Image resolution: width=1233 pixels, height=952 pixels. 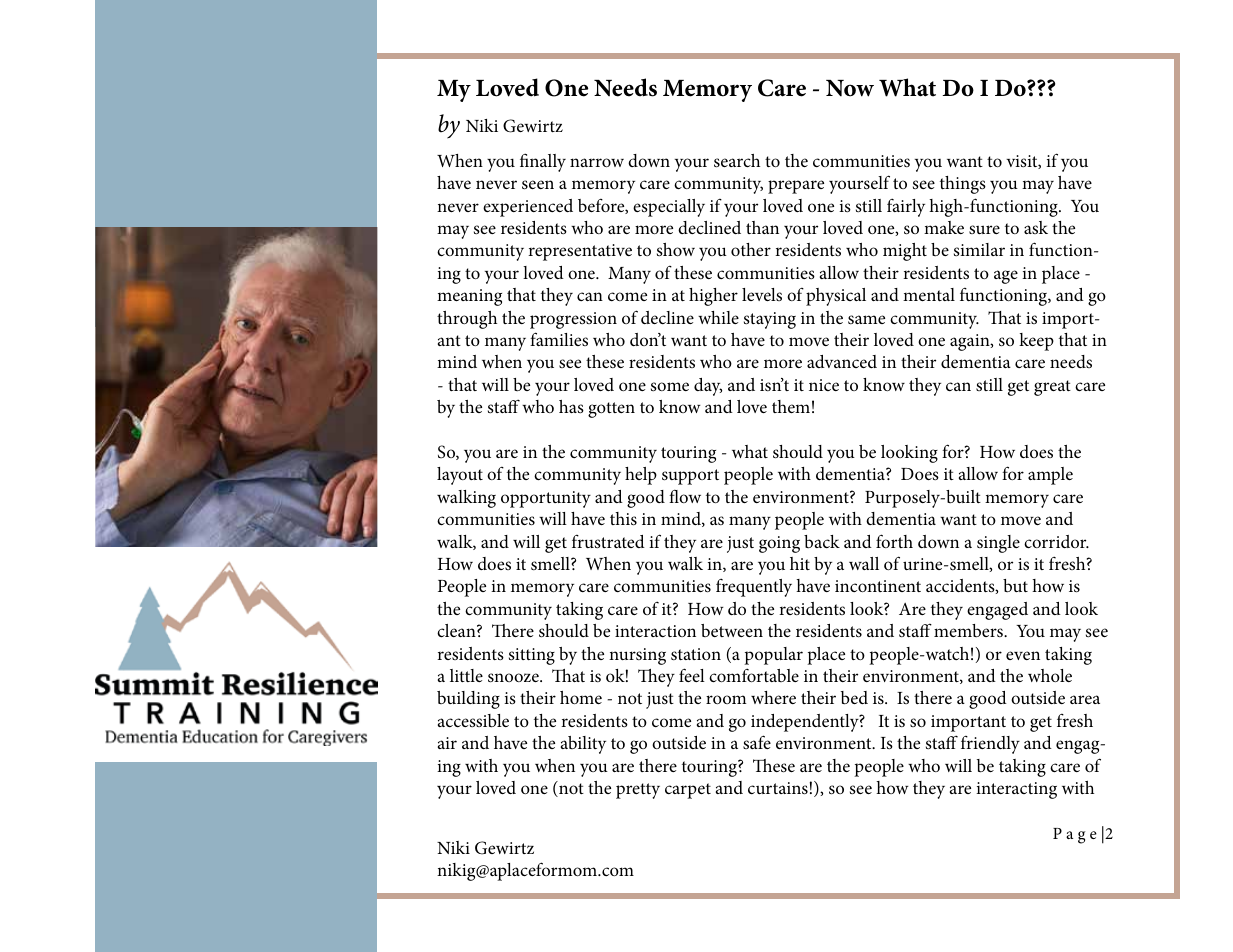 I want to click on keep, so click(x=1036, y=342).
